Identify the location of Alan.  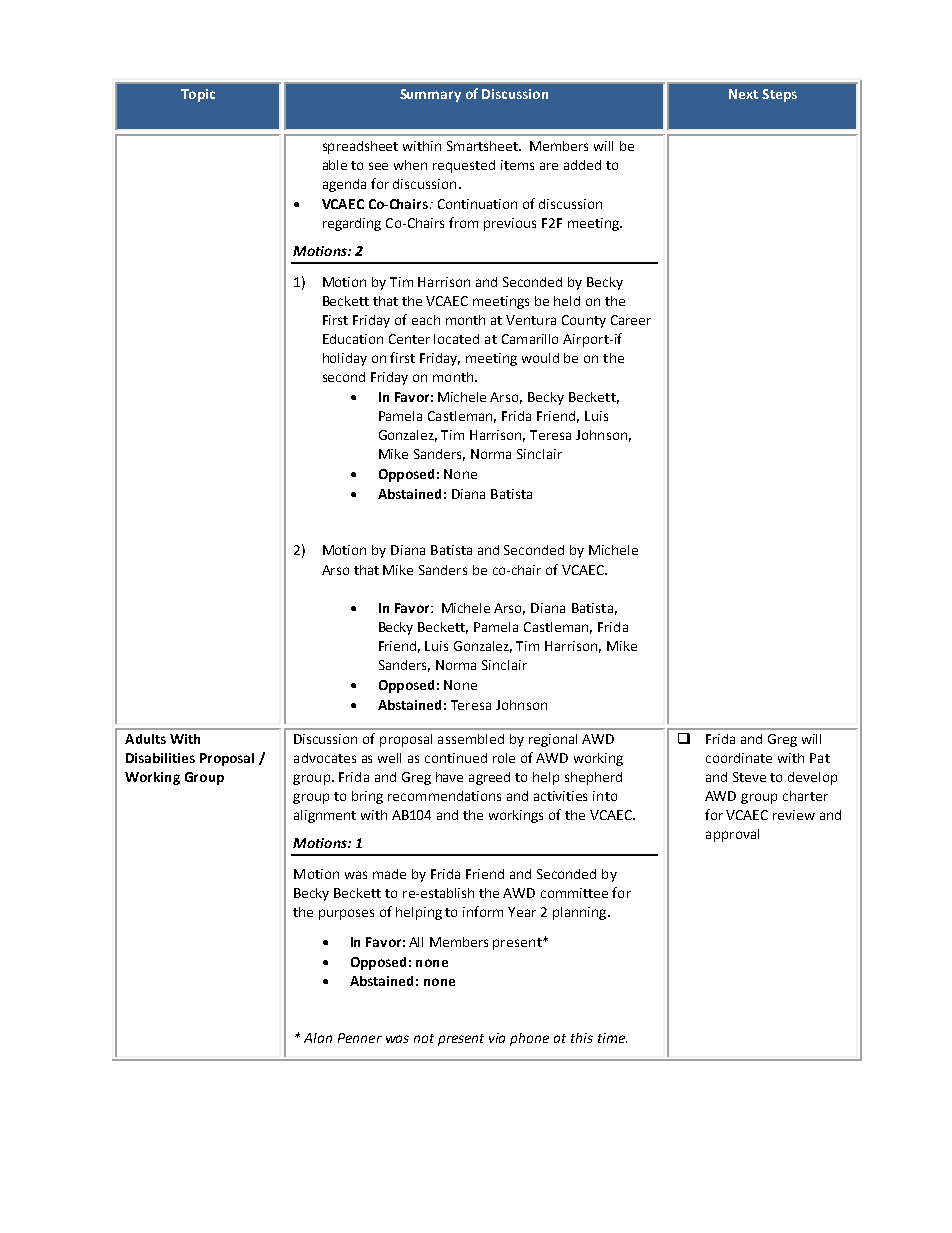
(318, 1038).
